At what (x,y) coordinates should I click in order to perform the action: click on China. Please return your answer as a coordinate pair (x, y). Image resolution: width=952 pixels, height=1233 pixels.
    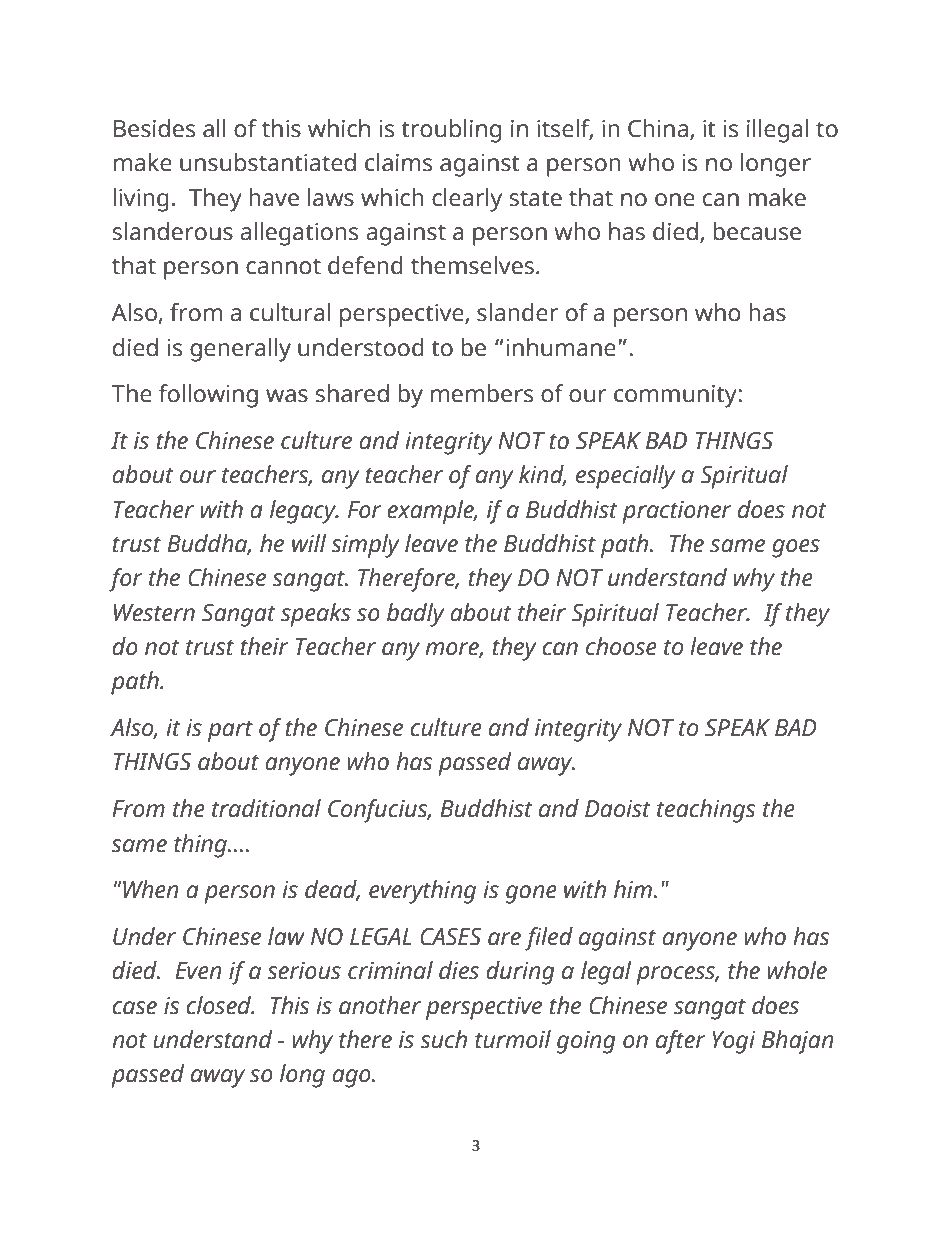
    Looking at the image, I should click on (658, 128).
